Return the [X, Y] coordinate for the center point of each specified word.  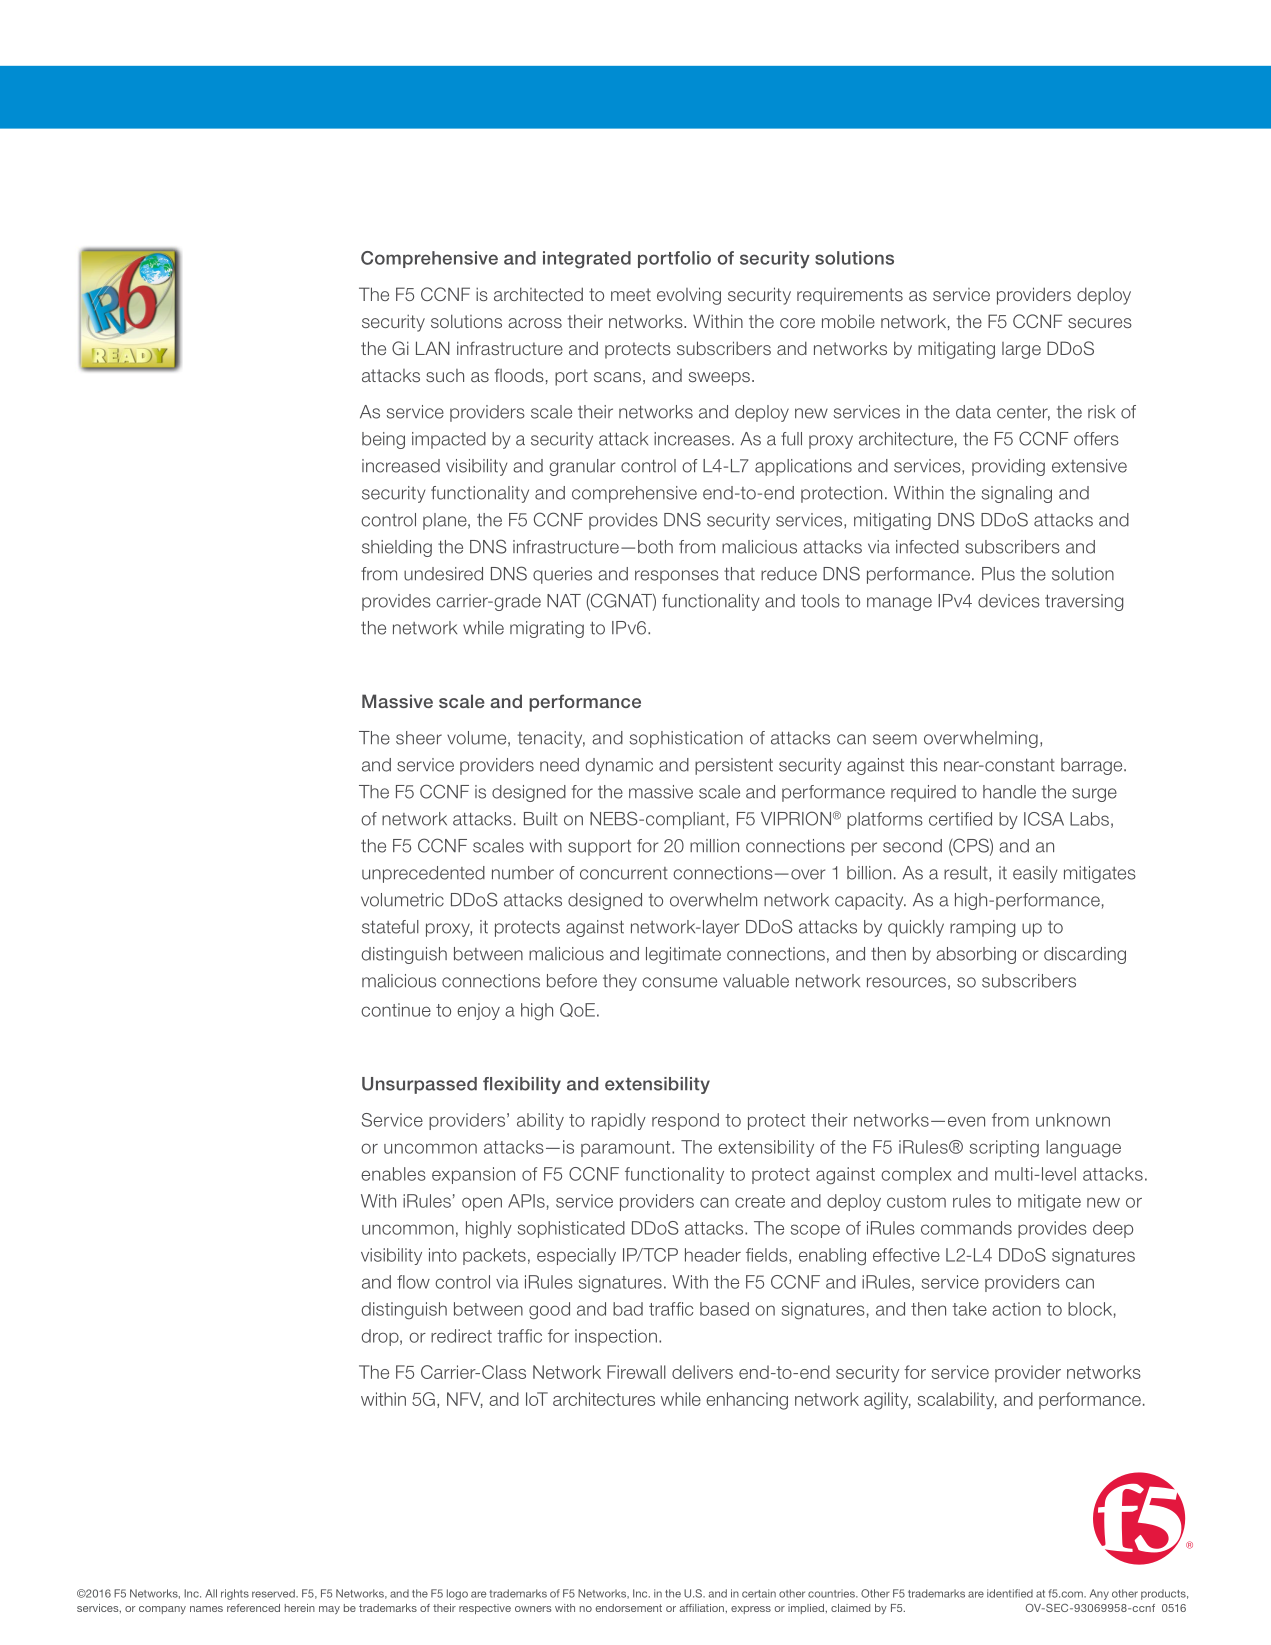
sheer [419, 738]
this [924, 765]
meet [631, 294]
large [1021, 350]
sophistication [686, 739]
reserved [274, 1593]
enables [393, 1174]
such [445, 375]
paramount [627, 1149]
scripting [1004, 1149]
